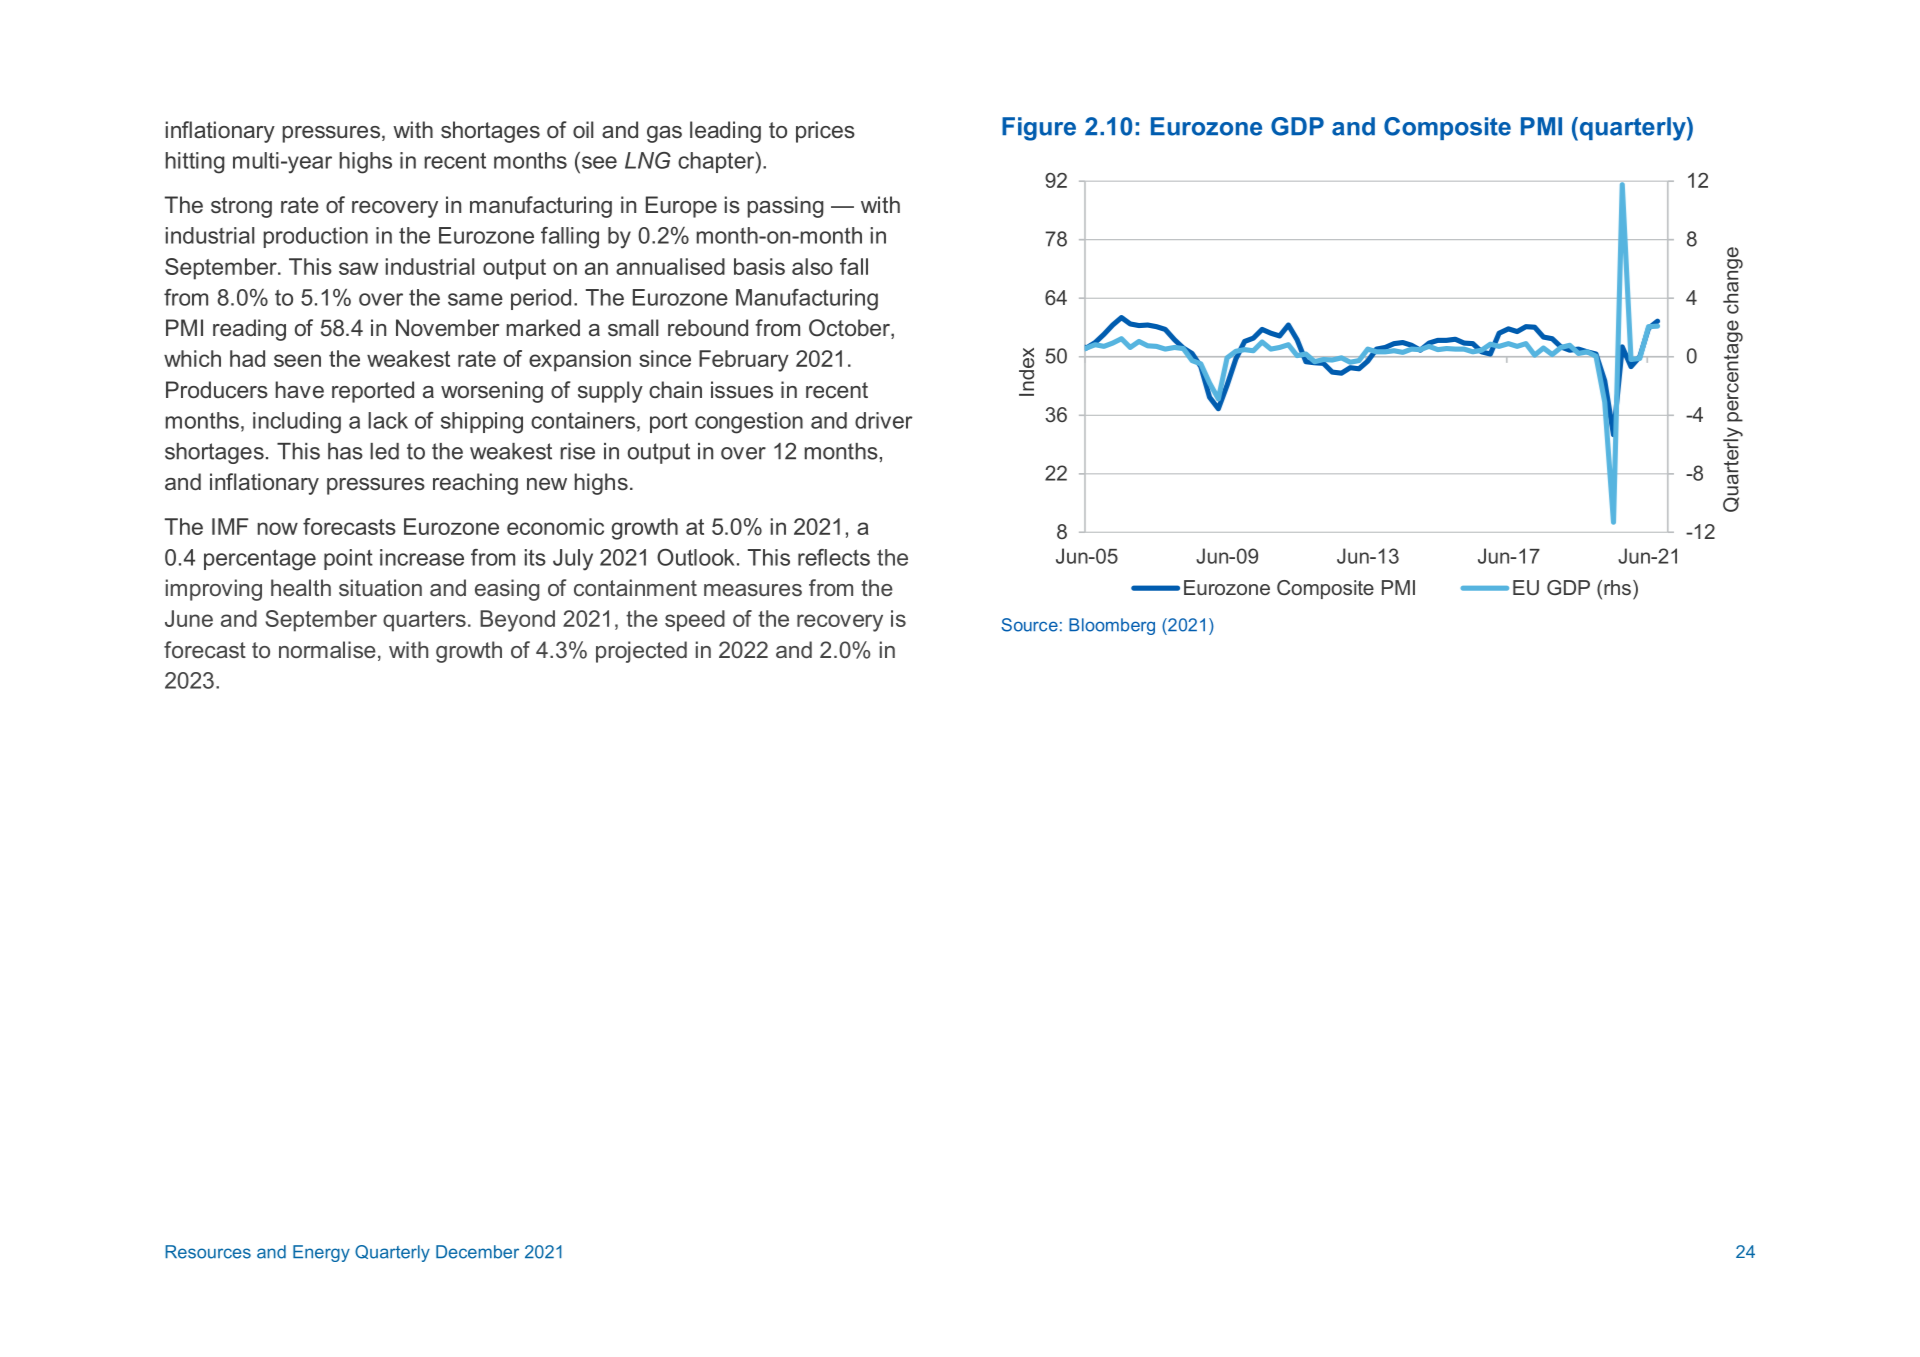  I want to click on Bloomberg, so click(1112, 626).
